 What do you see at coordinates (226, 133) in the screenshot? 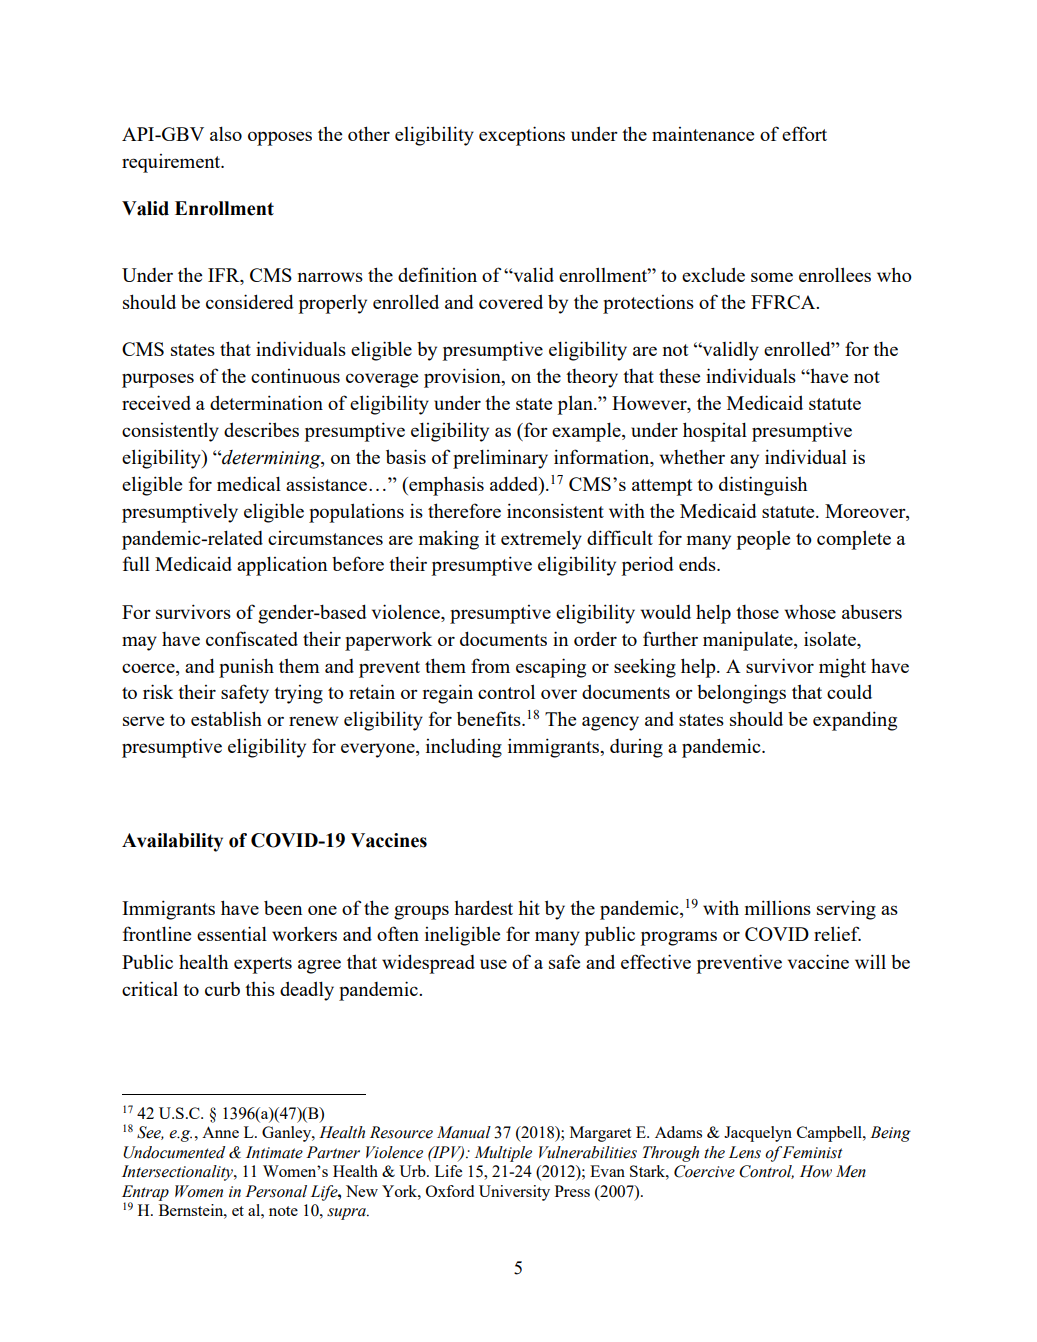
I see `also` at bounding box center [226, 133].
